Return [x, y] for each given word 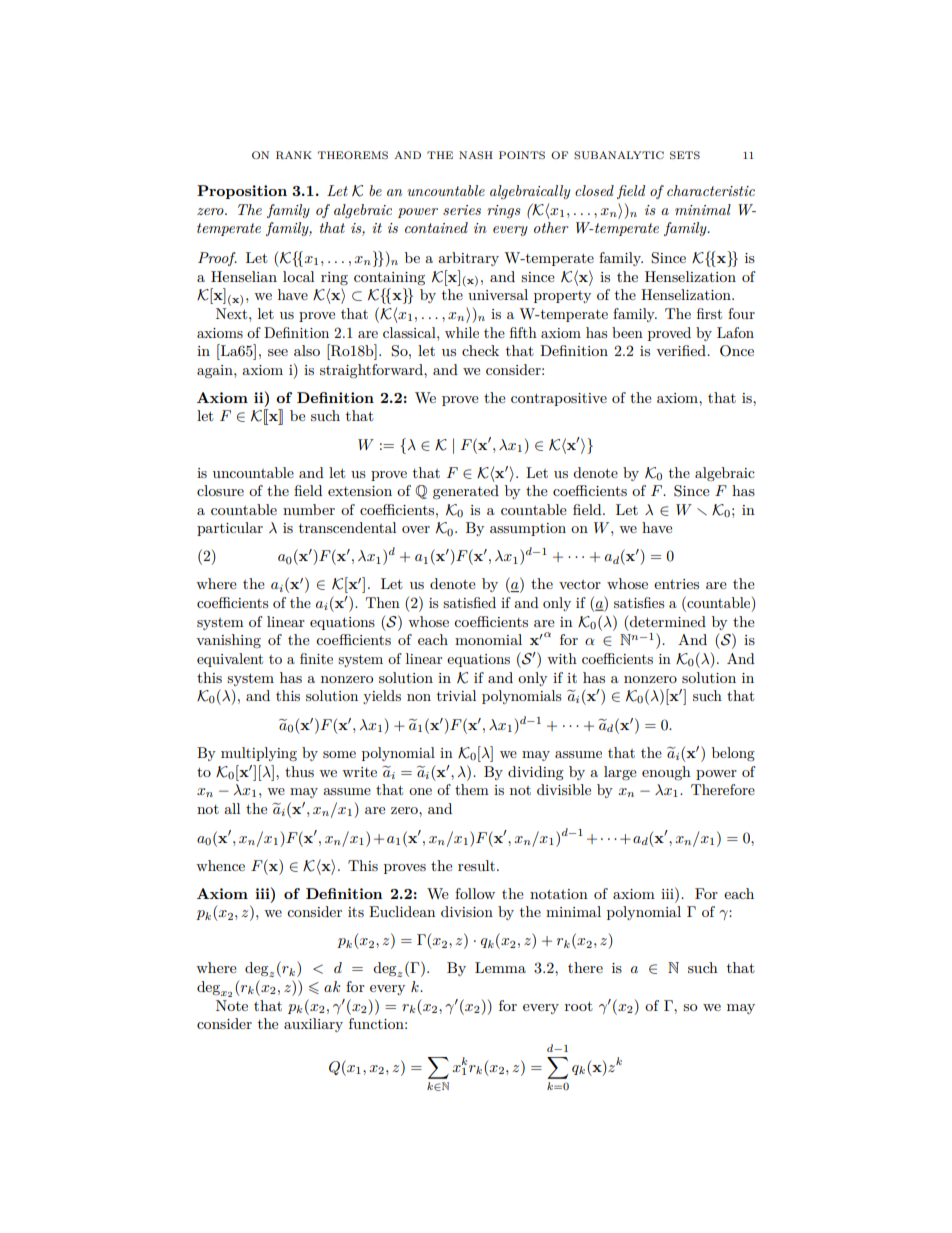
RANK [294, 155]
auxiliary [313, 1025]
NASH [476, 155]
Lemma [500, 967]
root [579, 1006]
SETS [685, 155]
